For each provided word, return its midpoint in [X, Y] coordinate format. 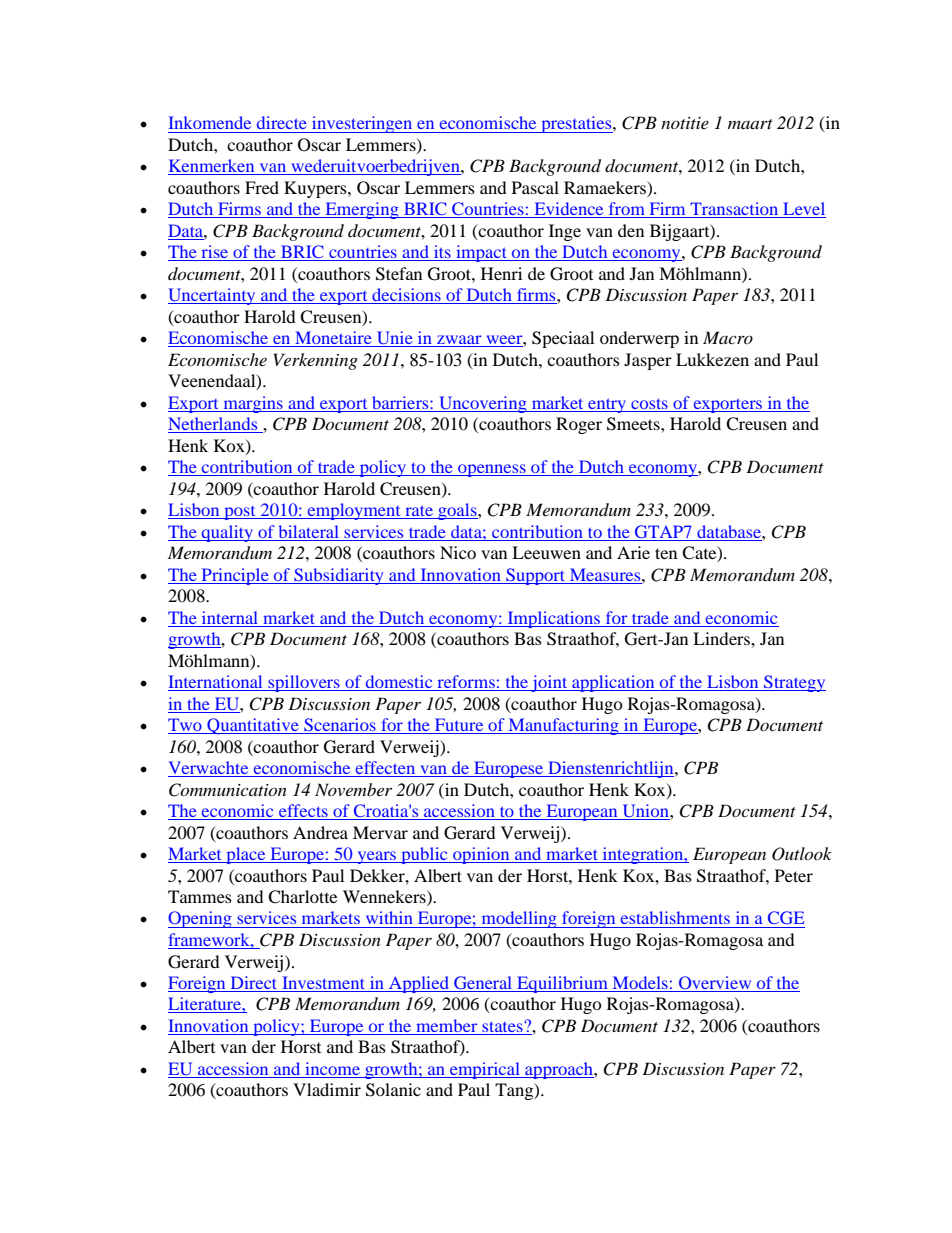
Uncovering [483, 404]
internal [230, 617]
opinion [481, 855]
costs [649, 404]
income [332, 1070]
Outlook [802, 854]
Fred [262, 187]
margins [253, 404]
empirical [485, 1070]
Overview [715, 984]
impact [481, 253]
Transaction [734, 210]
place [246, 855]
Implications [554, 619]
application [613, 683]
